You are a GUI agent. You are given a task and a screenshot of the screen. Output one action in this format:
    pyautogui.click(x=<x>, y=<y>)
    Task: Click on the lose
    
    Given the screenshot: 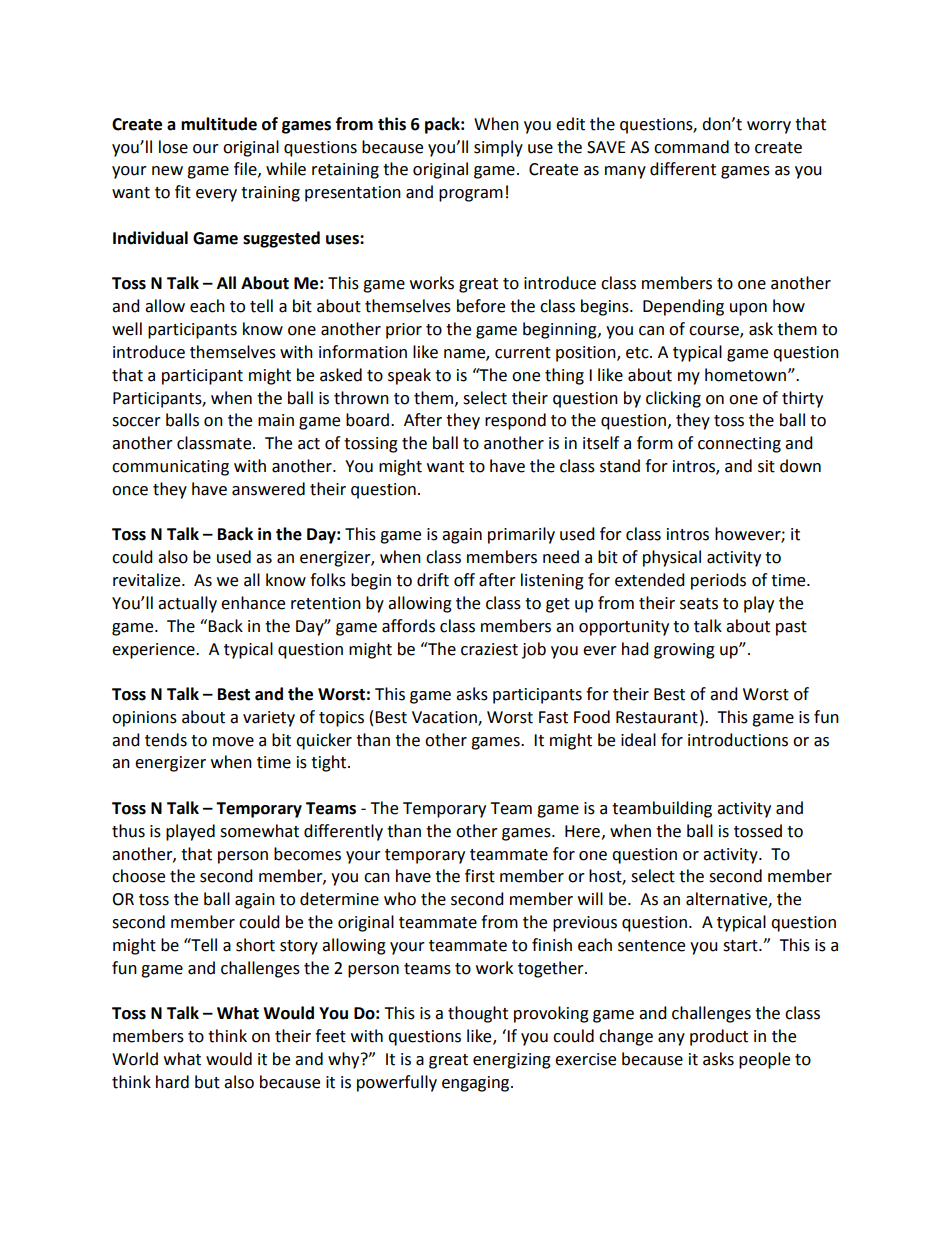 What is the action you would take?
    pyautogui.click(x=173, y=147)
